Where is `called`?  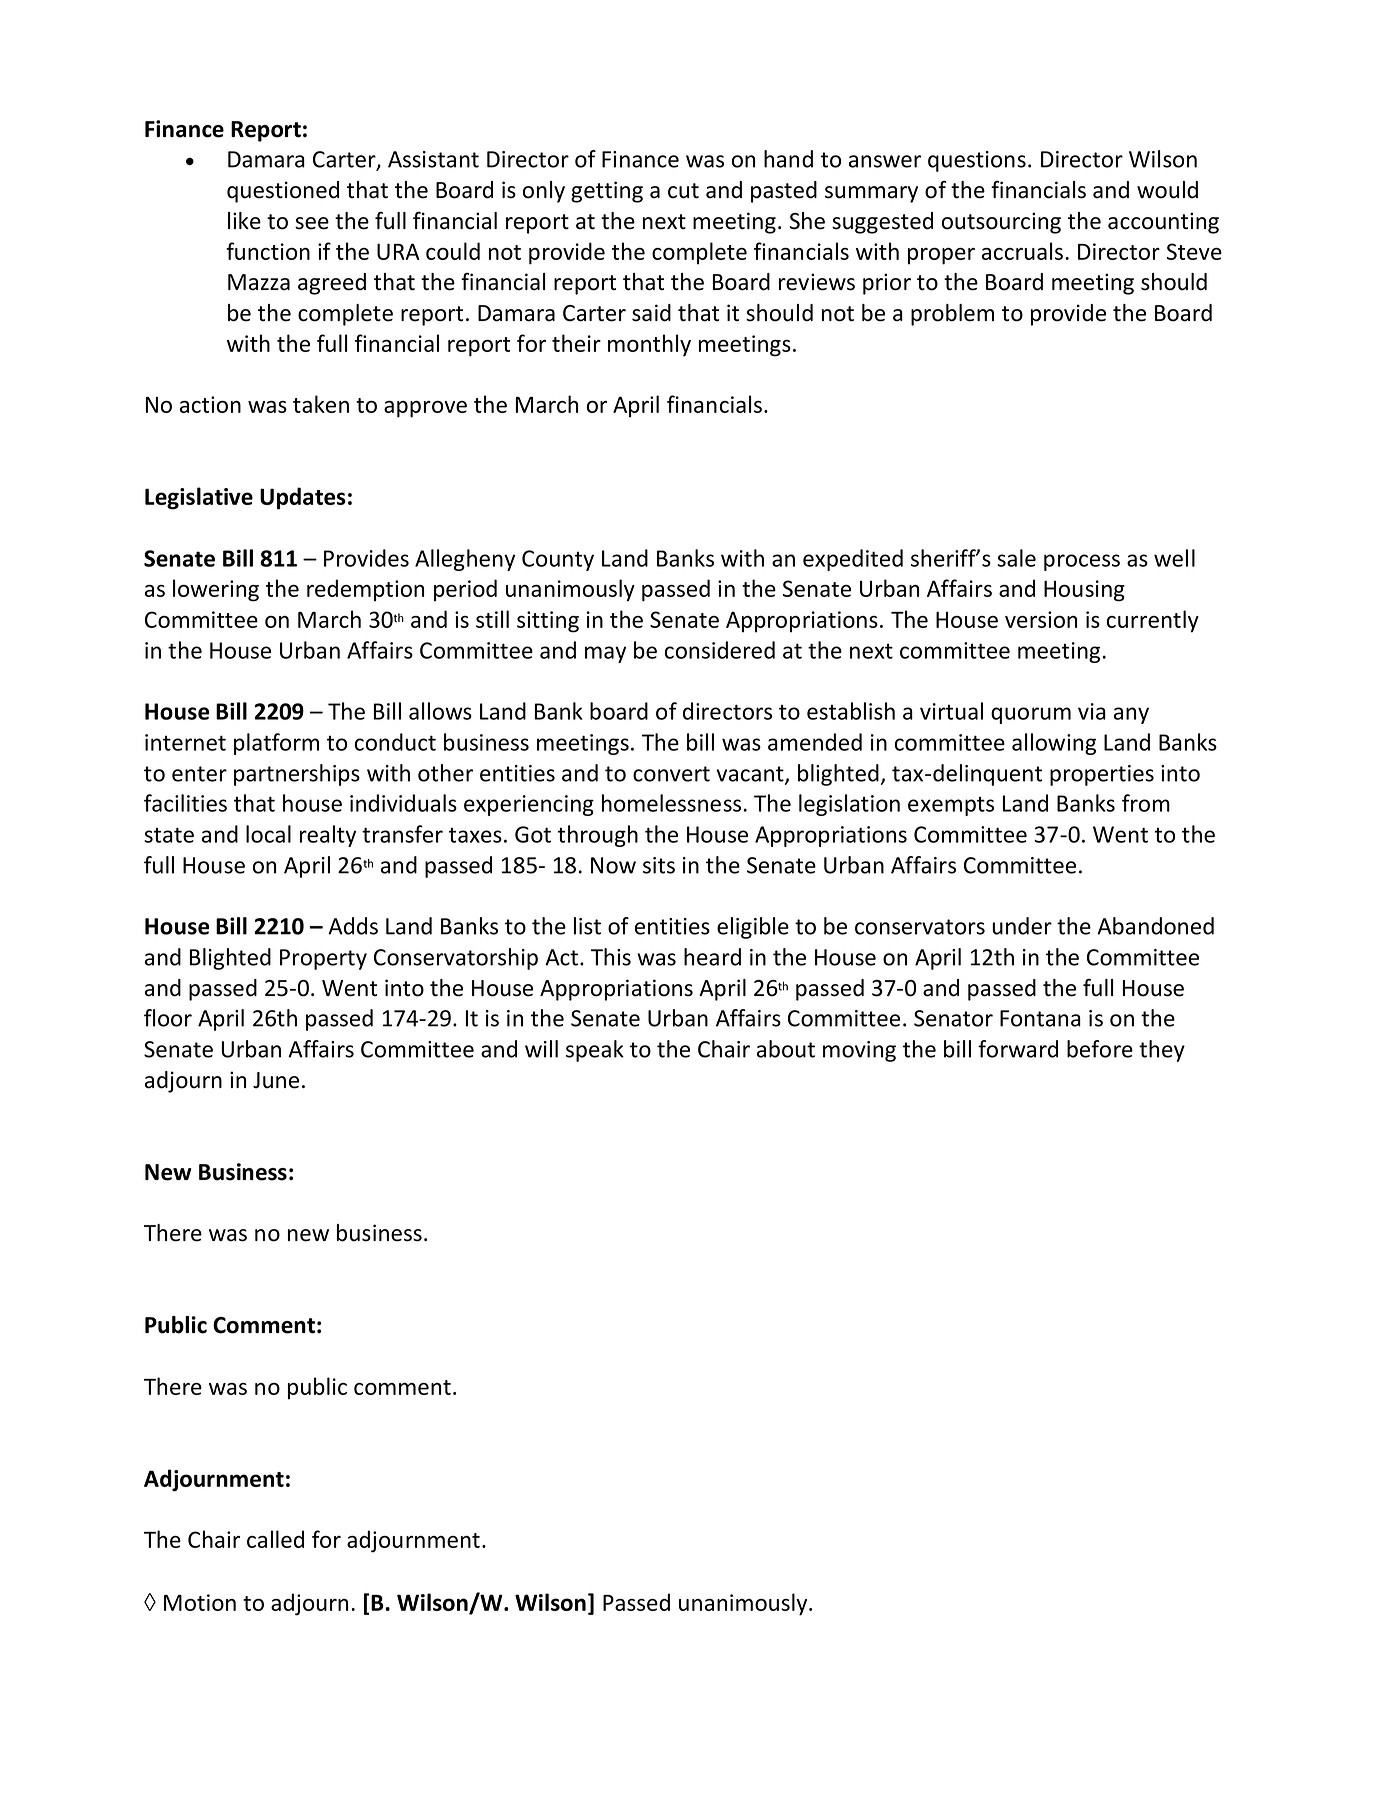
called is located at coordinates (275, 1539).
